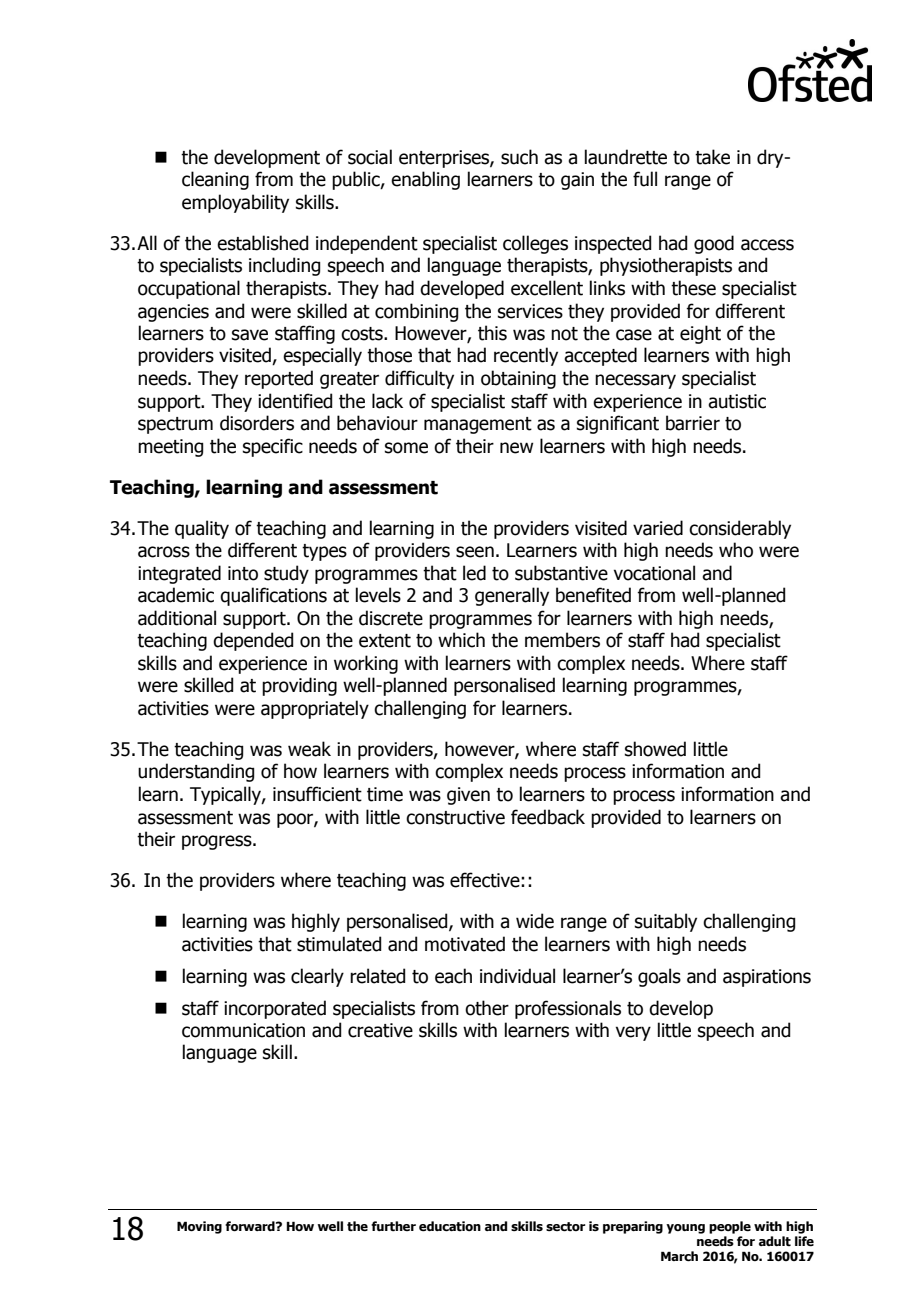 This image has height=1308, width=924. Describe the element at coordinates (450, 1226) in the image. I see `education` at that location.
